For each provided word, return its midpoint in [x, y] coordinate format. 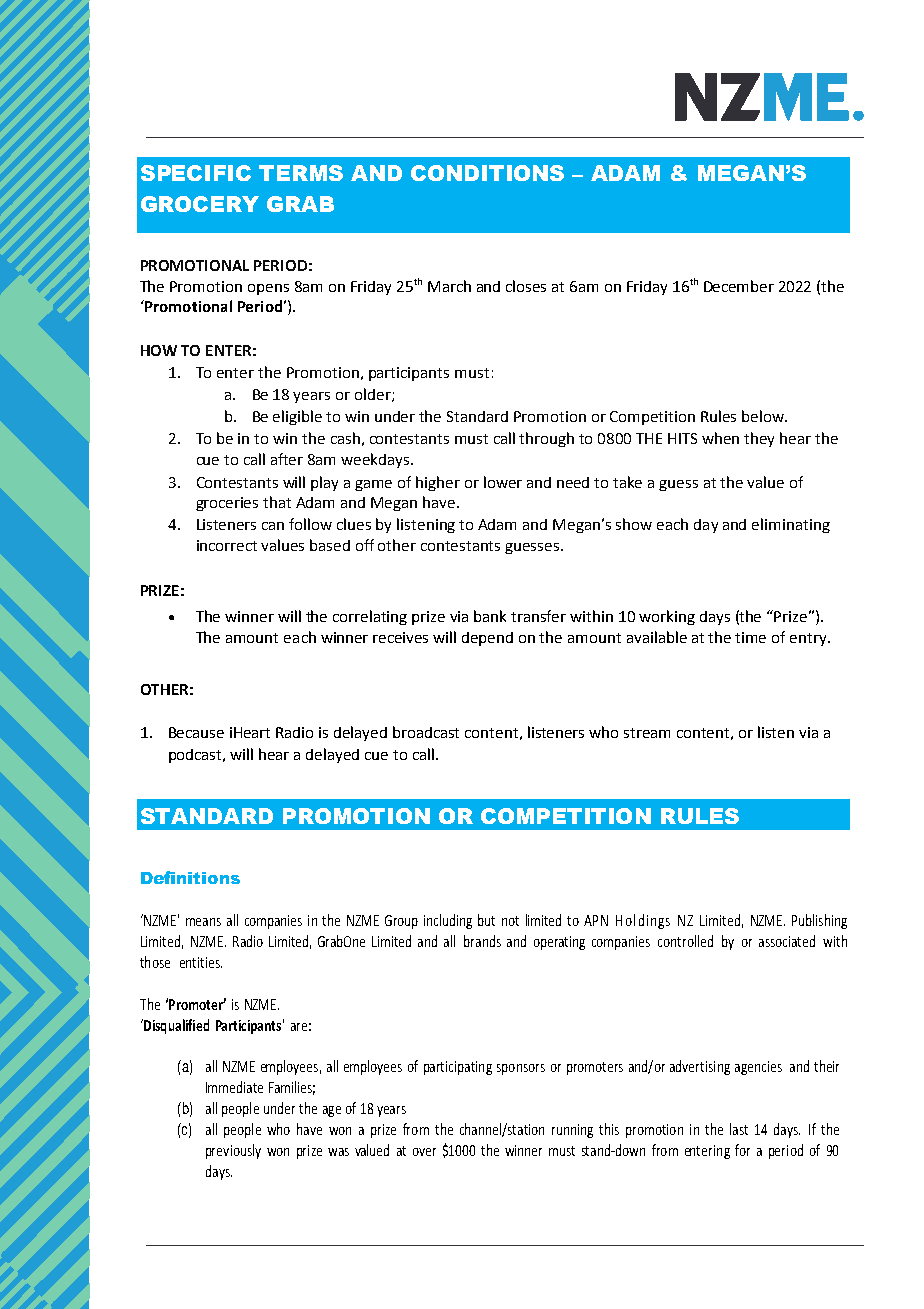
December [739, 286]
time [750, 637]
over [424, 1152]
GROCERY [200, 204]
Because [196, 732]
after [287, 459]
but [486, 920]
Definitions [190, 877]
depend [487, 639]
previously [233, 1151]
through [546, 439]
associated [787, 941]
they [759, 439]
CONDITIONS [487, 173]
